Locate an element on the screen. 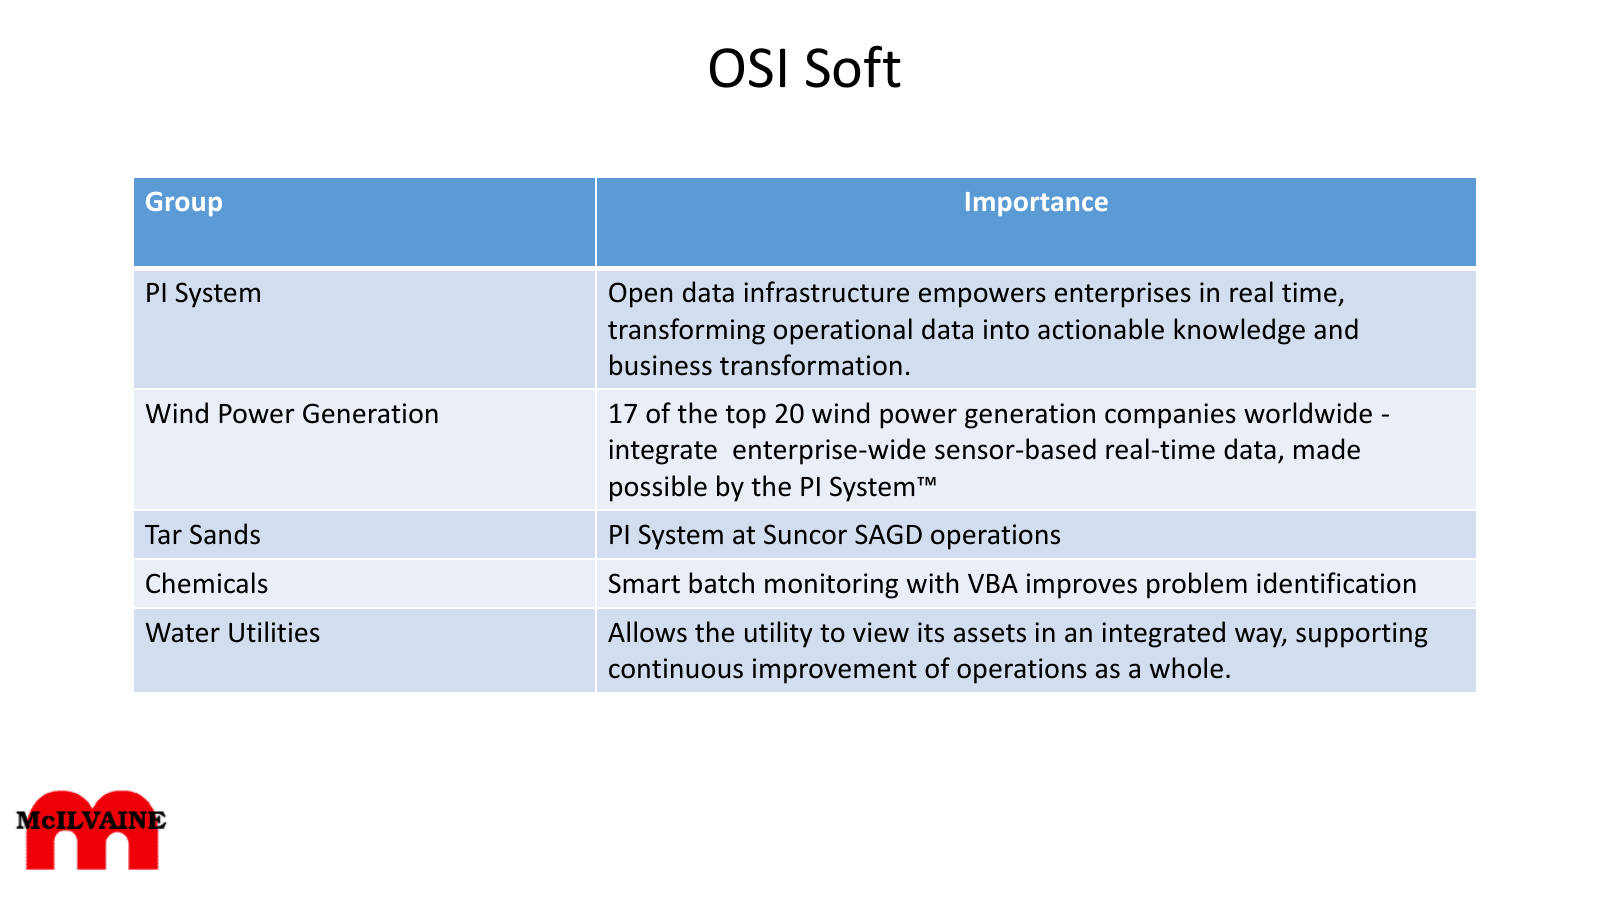  Utilities is located at coordinates (274, 632).
